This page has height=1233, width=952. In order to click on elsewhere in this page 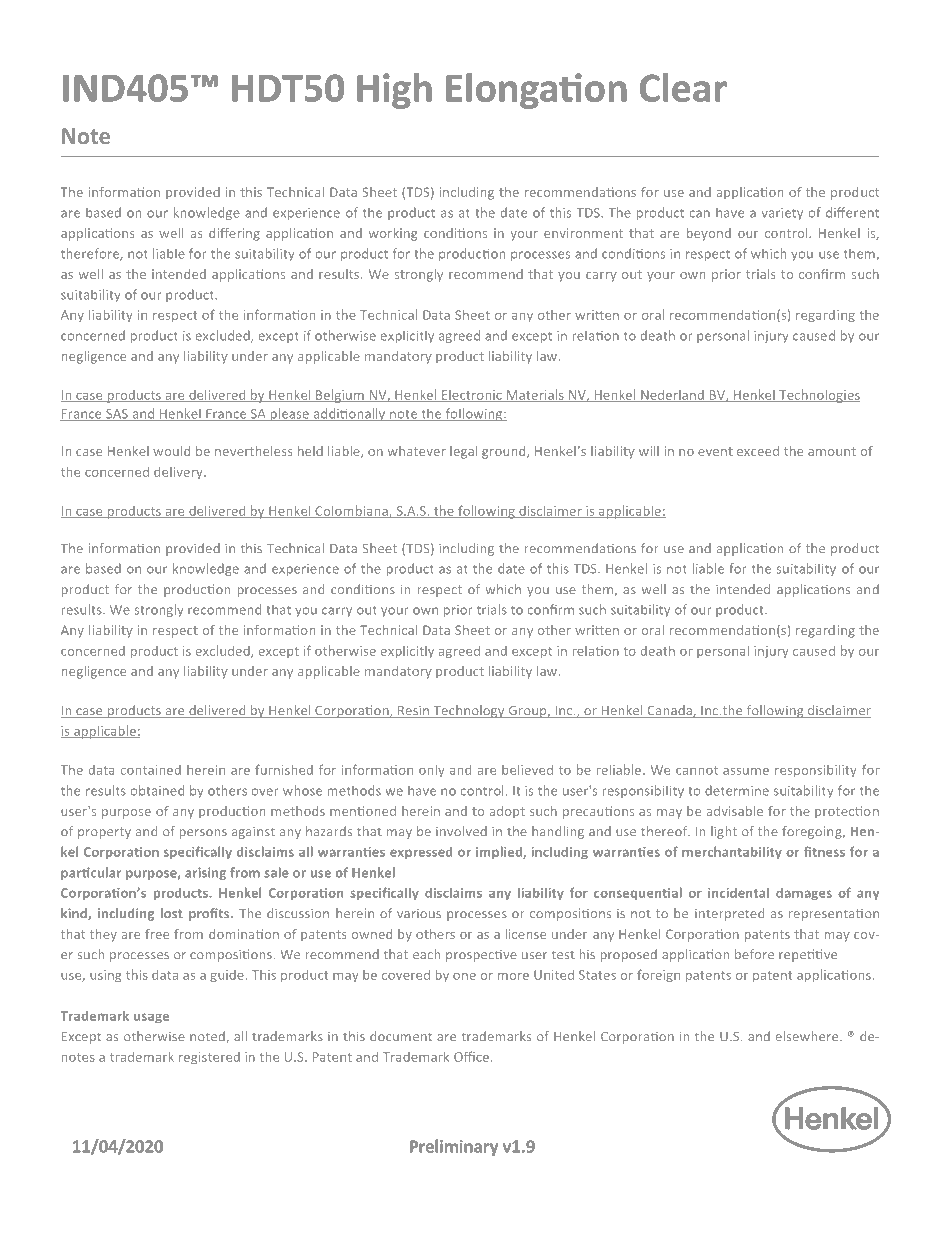, I will do `click(808, 1036)`.
